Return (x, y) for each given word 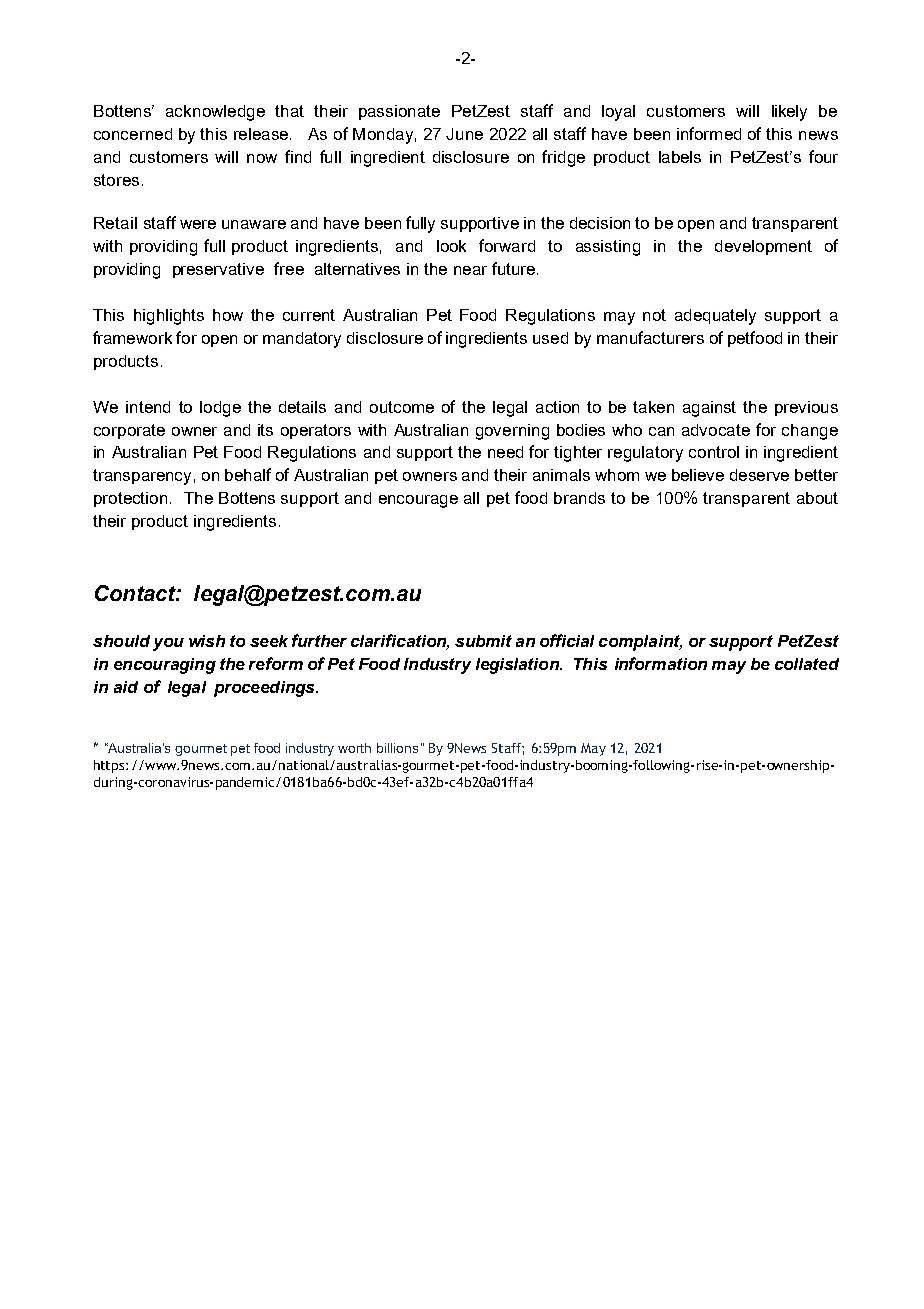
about (817, 498)
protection (130, 499)
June (464, 134)
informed (709, 133)
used (550, 338)
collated (807, 664)
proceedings (265, 689)
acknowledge (215, 113)
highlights (169, 317)
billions (397, 748)
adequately (715, 317)
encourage (418, 501)
